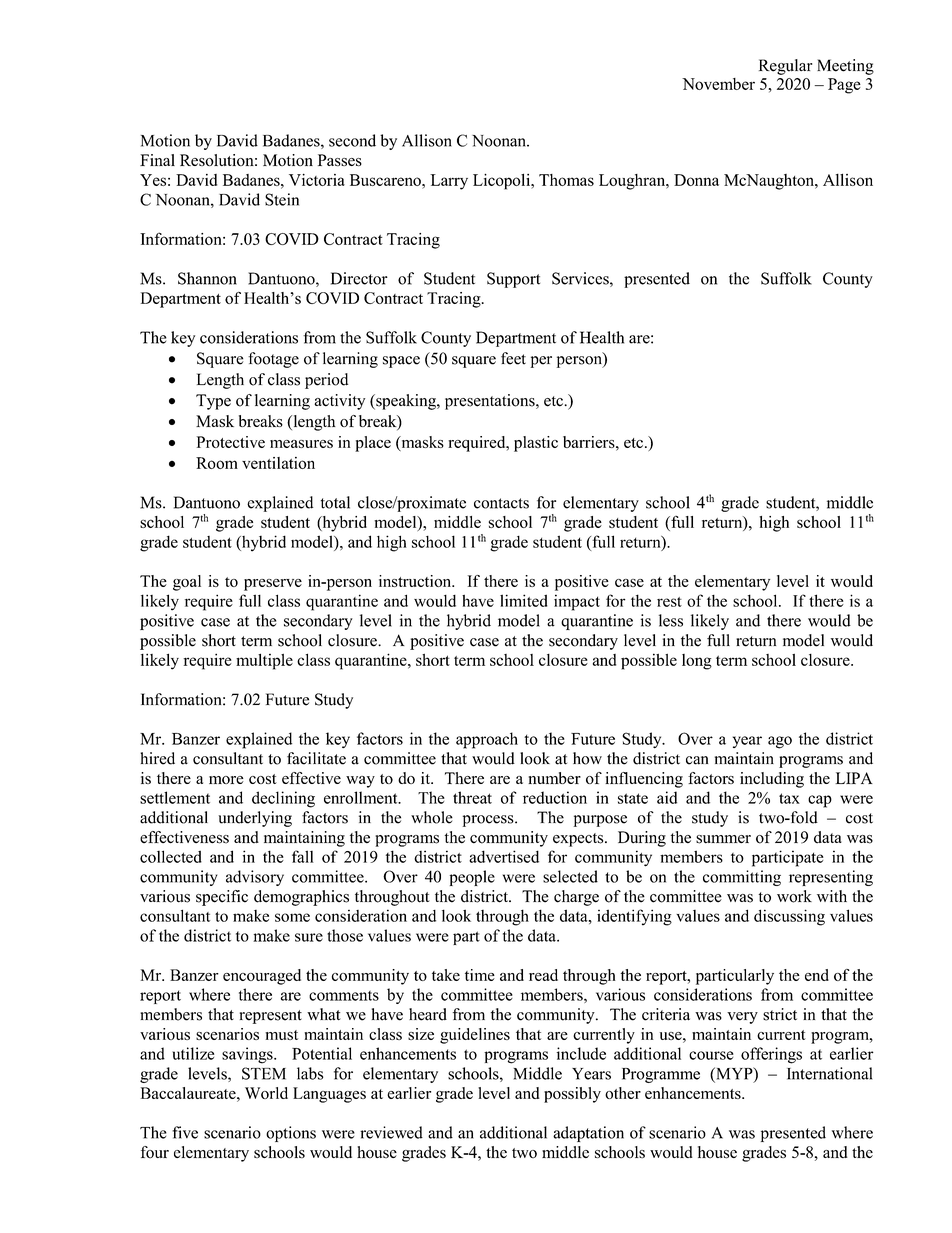 This screenshot has width=952, height=1233. I want to click on committing, so click(742, 878).
